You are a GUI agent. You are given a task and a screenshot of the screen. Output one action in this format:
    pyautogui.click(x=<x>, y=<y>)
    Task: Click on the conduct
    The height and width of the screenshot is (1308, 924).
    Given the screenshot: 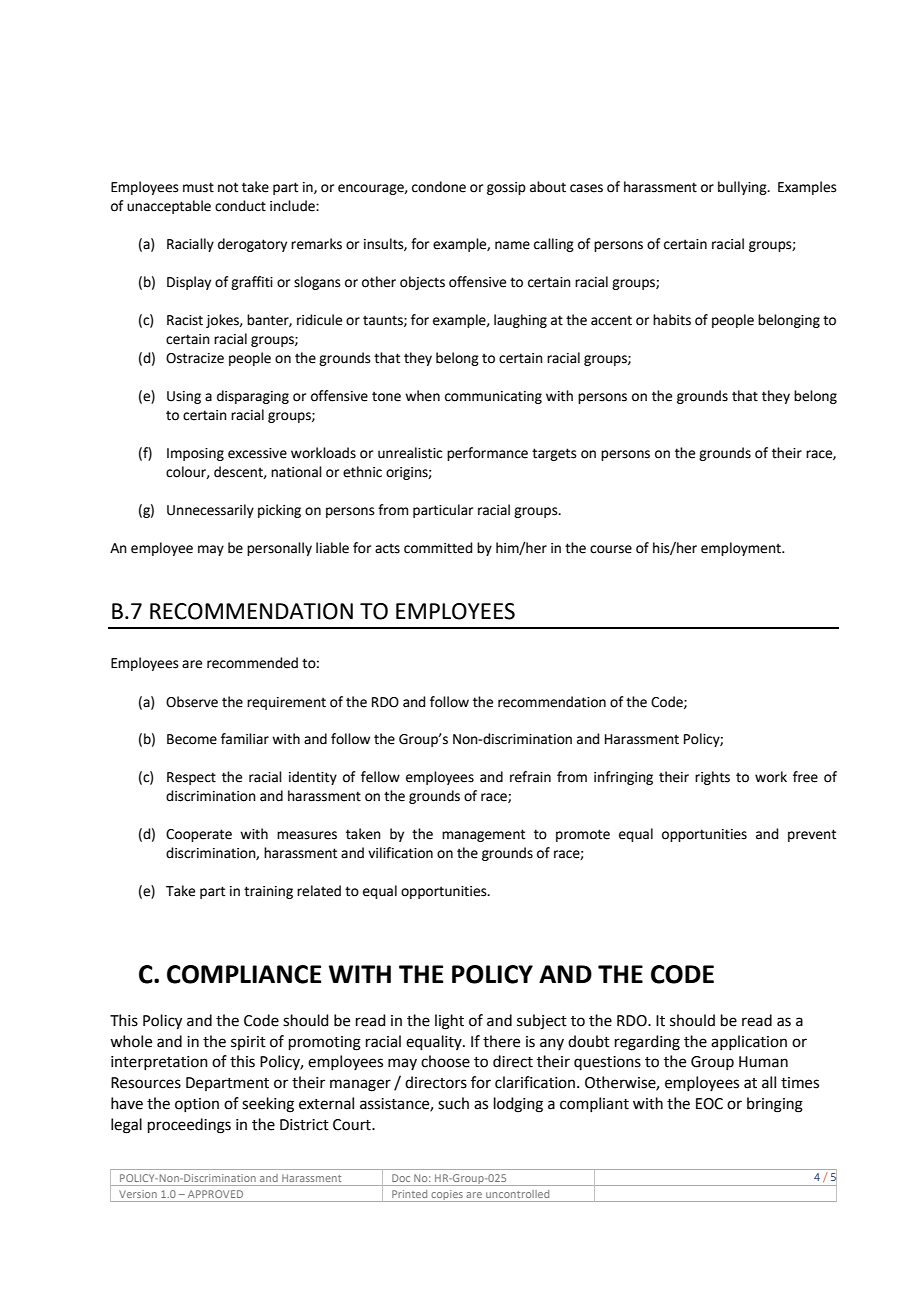 What is the action you would take?
    pyautogui.click(x=240, y=206)
